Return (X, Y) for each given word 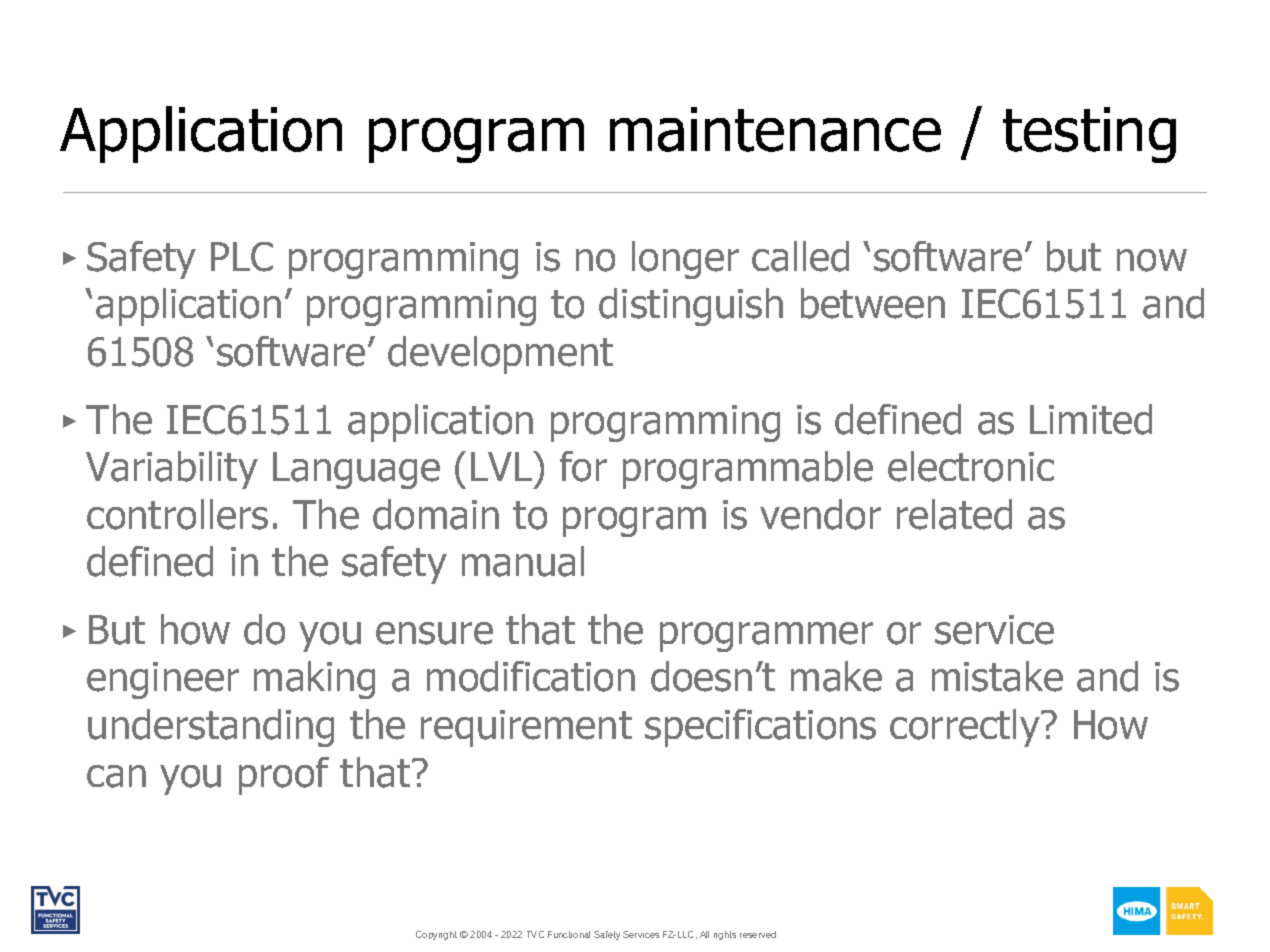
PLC (242, 257)
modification (531, 676)
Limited (1091, 419)
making (314, 680)
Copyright (436, 935)
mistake (997, 676)
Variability (172, 470)
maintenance (775, 129)
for (583, 466)
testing (1089, 135)
